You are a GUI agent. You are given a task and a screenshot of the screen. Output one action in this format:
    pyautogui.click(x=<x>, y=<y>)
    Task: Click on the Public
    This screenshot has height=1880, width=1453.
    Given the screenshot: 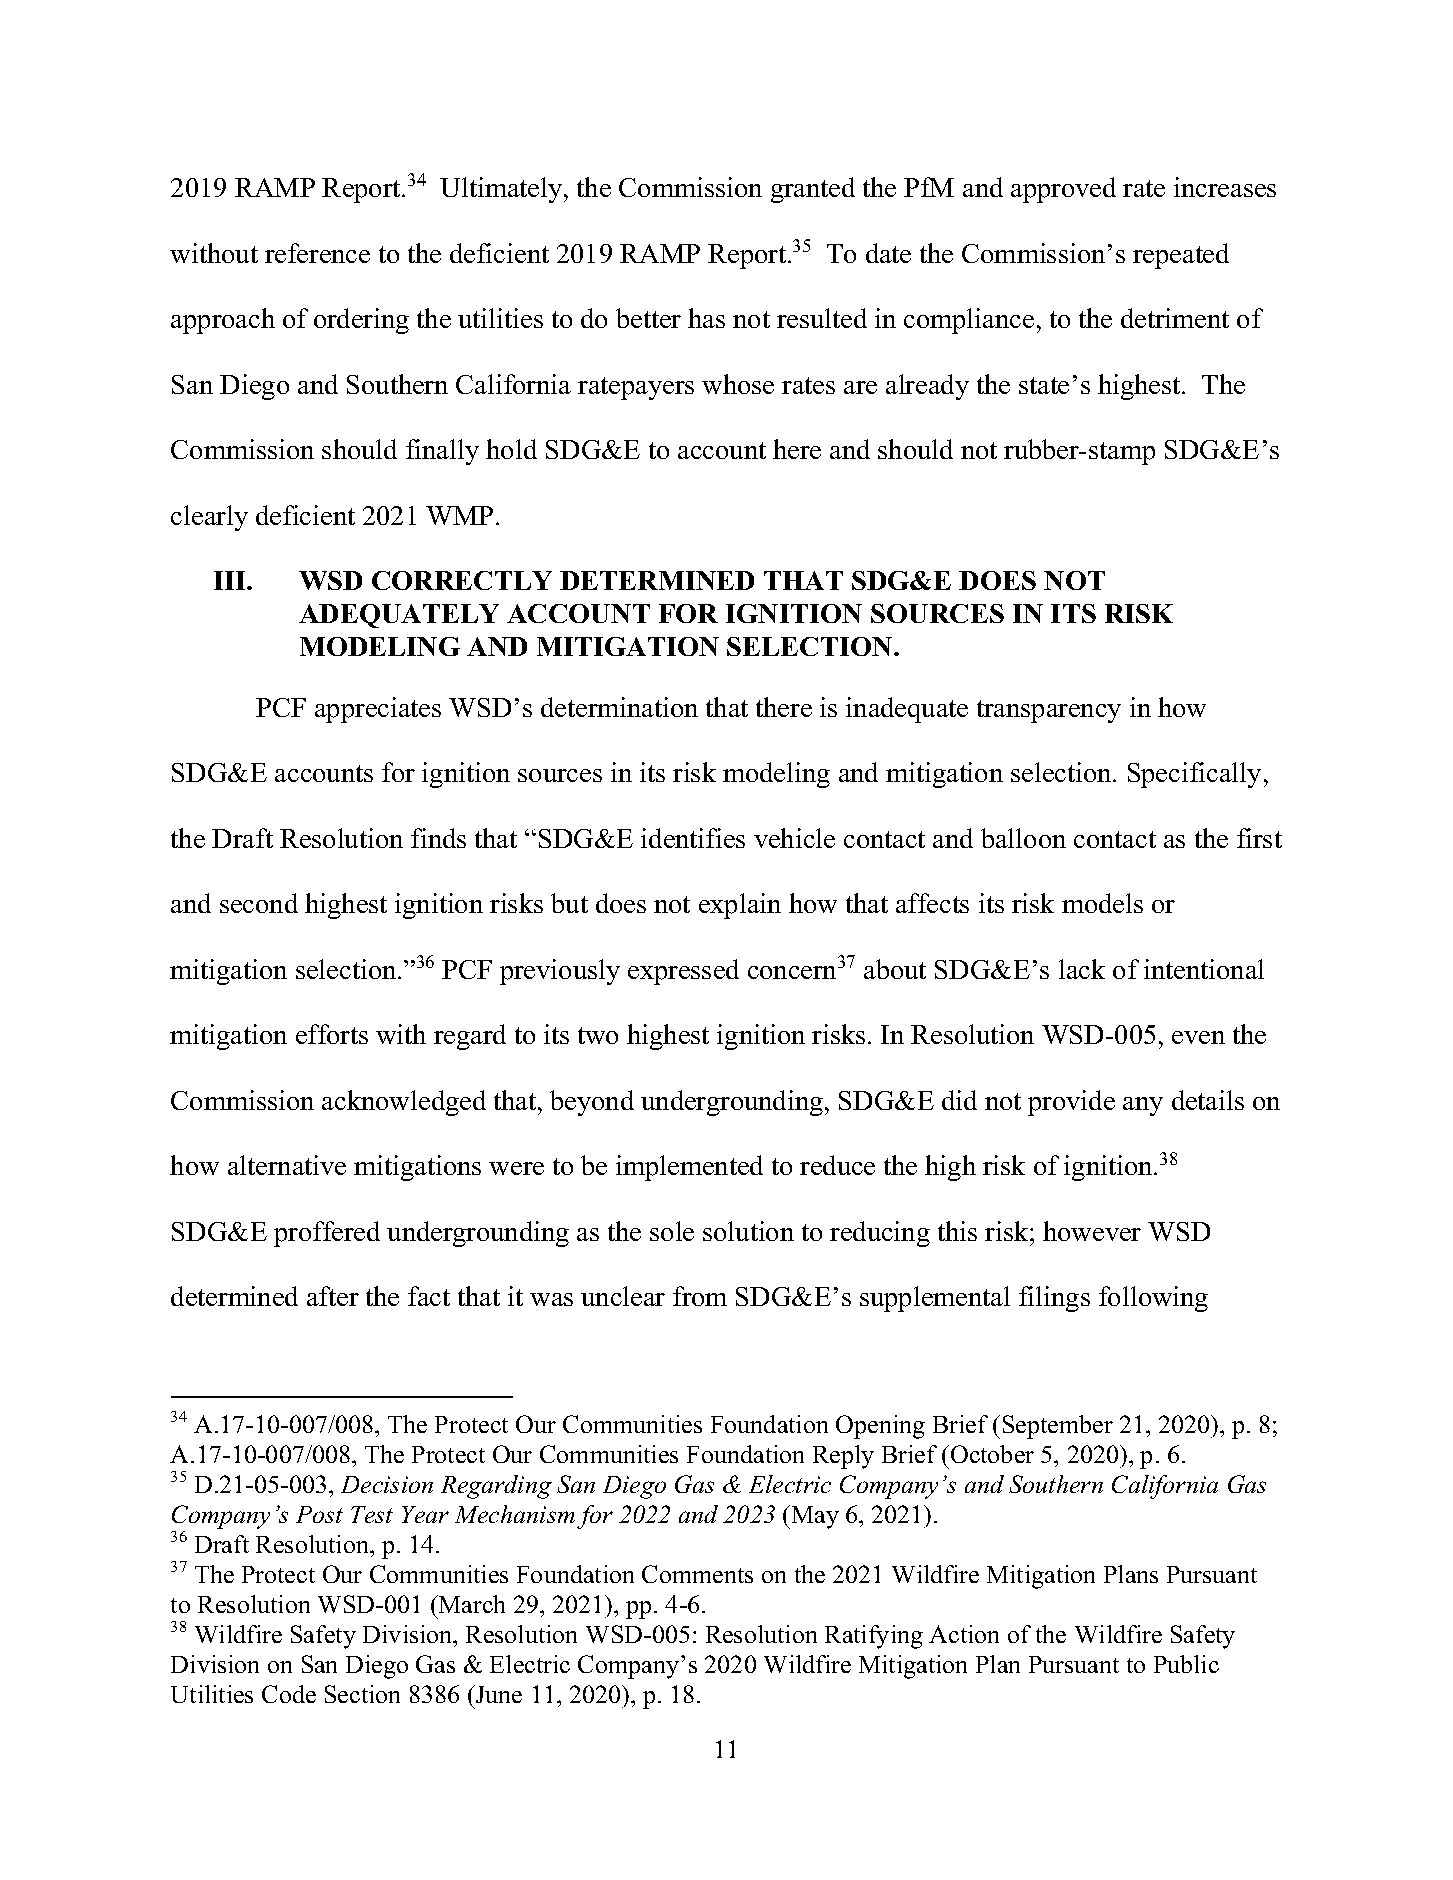 What is the action you would take?
    pyautogui.click(x=1186, y=1664)
